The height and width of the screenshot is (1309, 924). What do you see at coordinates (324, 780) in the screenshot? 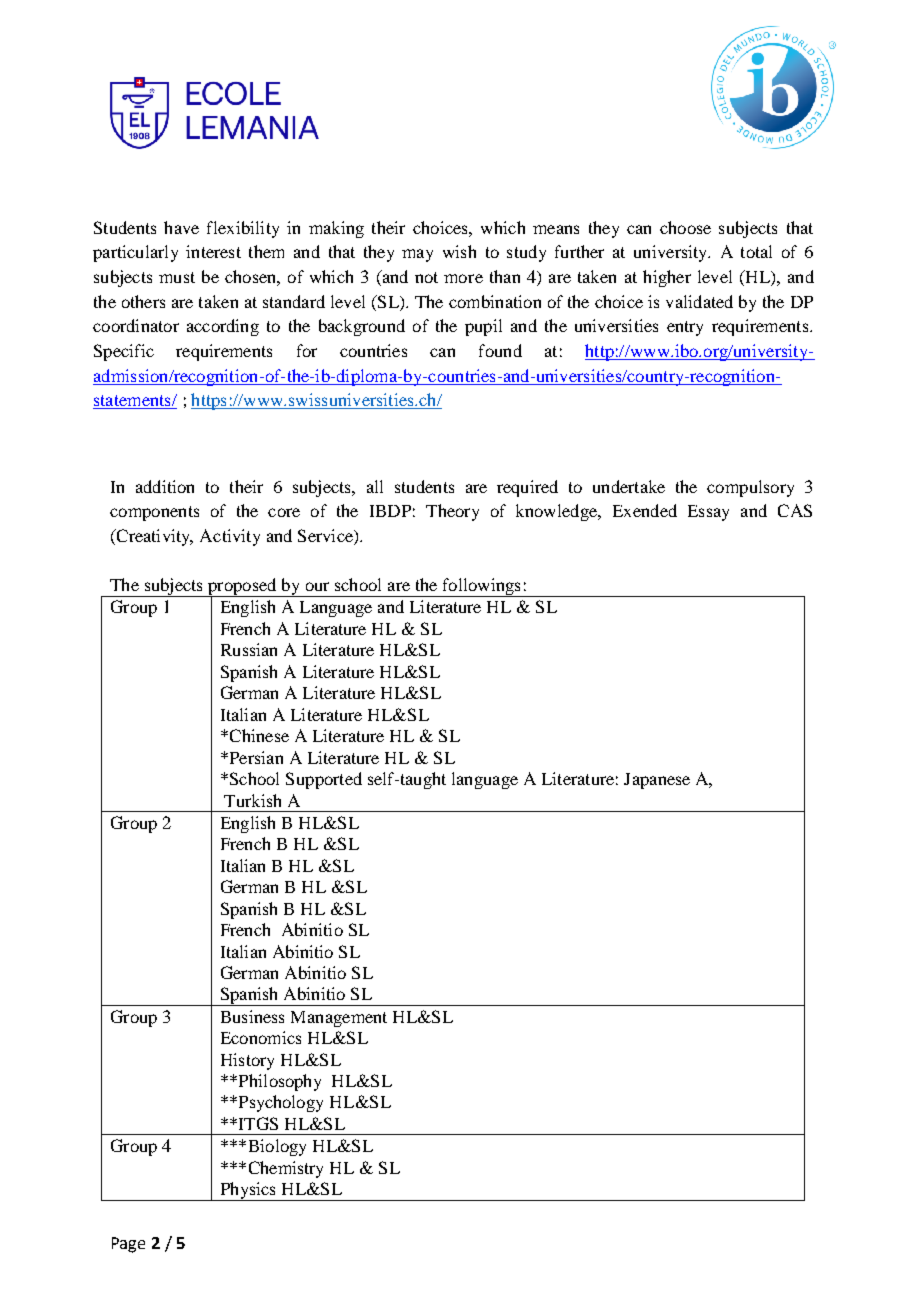
I see `Supported` at bounding box center [324, 780].
